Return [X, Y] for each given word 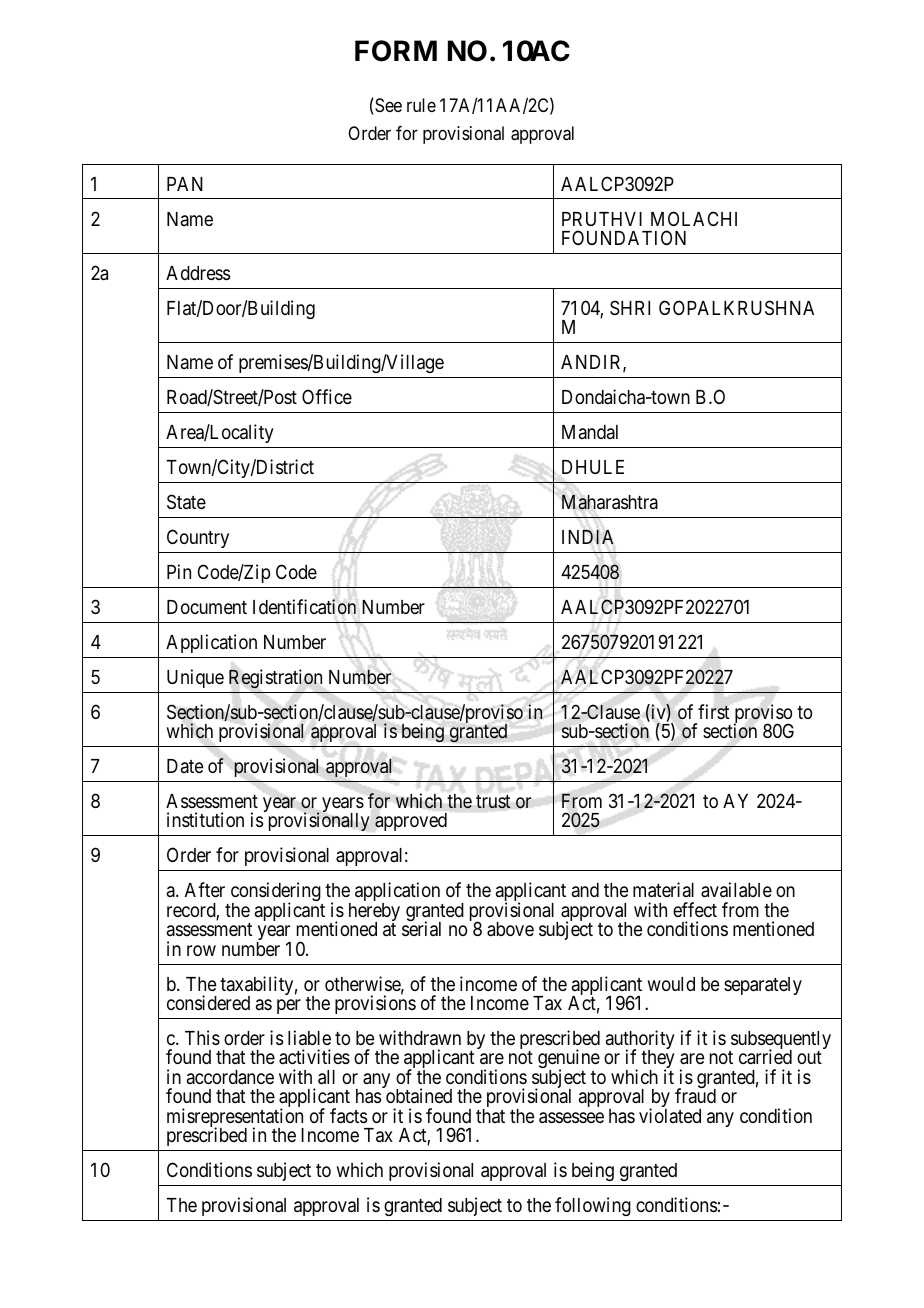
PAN [185, 184]
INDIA [588, 536]
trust [493, 802]
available [736, 890]
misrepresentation [235, 1119]
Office [327, 396]
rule [421, 105]
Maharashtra [610, 502]
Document [207, 607]
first [713, 711]
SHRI [630, 307]
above [510, 929]
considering [275, 893]
